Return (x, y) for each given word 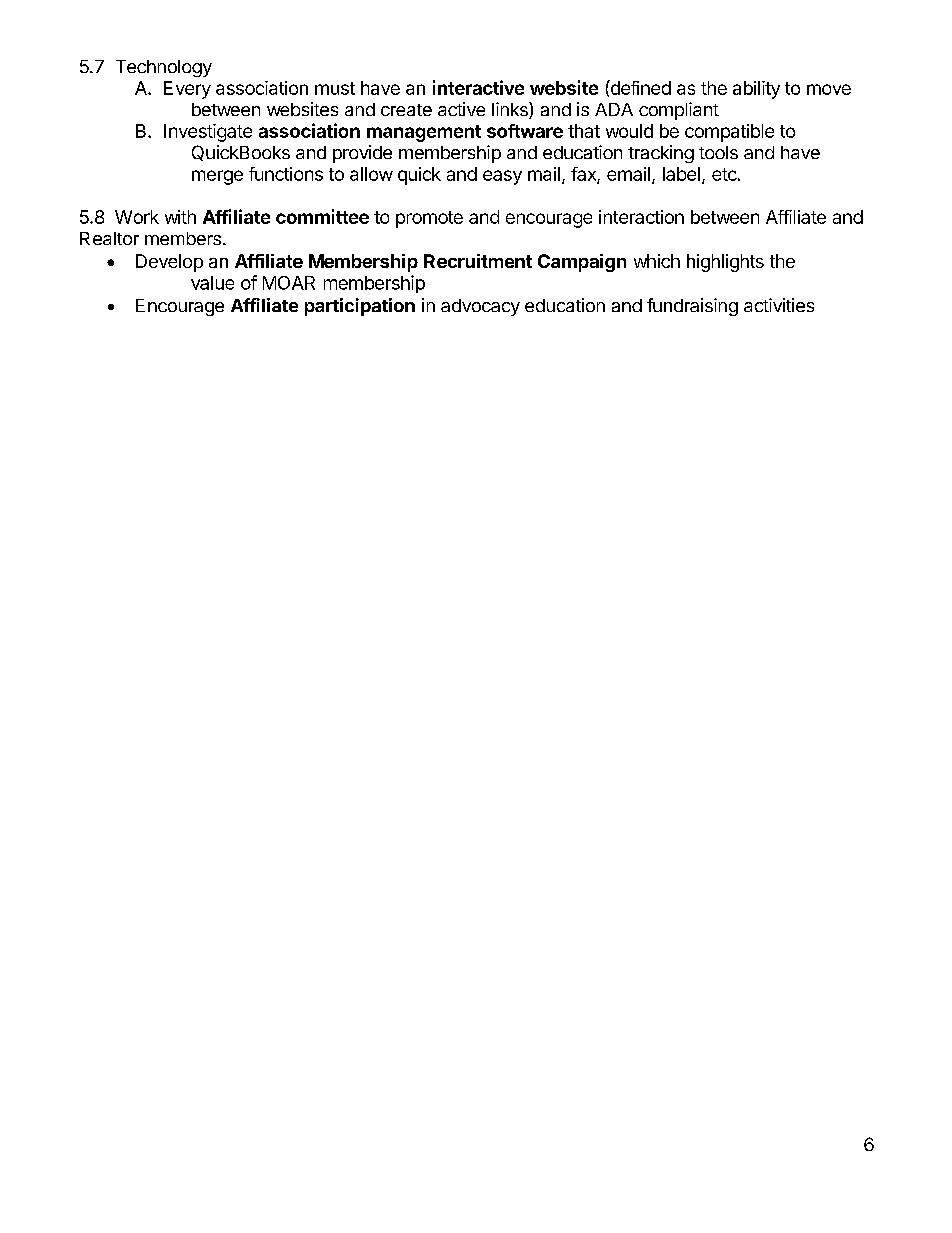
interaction (641, 217)
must (335, 88)
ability (756, 90)
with (180, 217)
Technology (164, 68)
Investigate (208, 133)
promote (429, 219)
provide (362, 154)
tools (718, 152)
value (212, 283)
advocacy (480, 307)
